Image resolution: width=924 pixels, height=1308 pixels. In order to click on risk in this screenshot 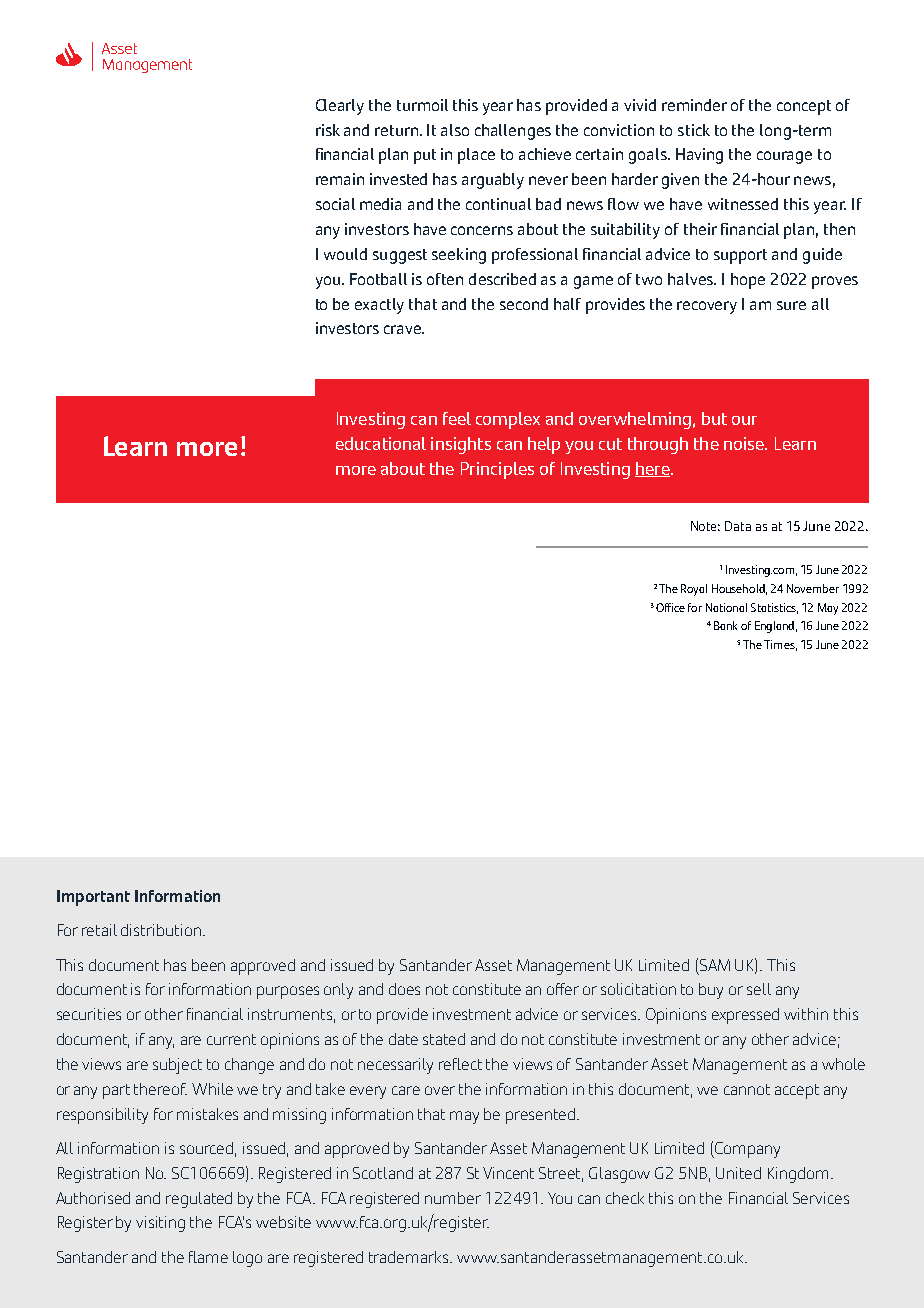, I will do `click(328, 130)`.
